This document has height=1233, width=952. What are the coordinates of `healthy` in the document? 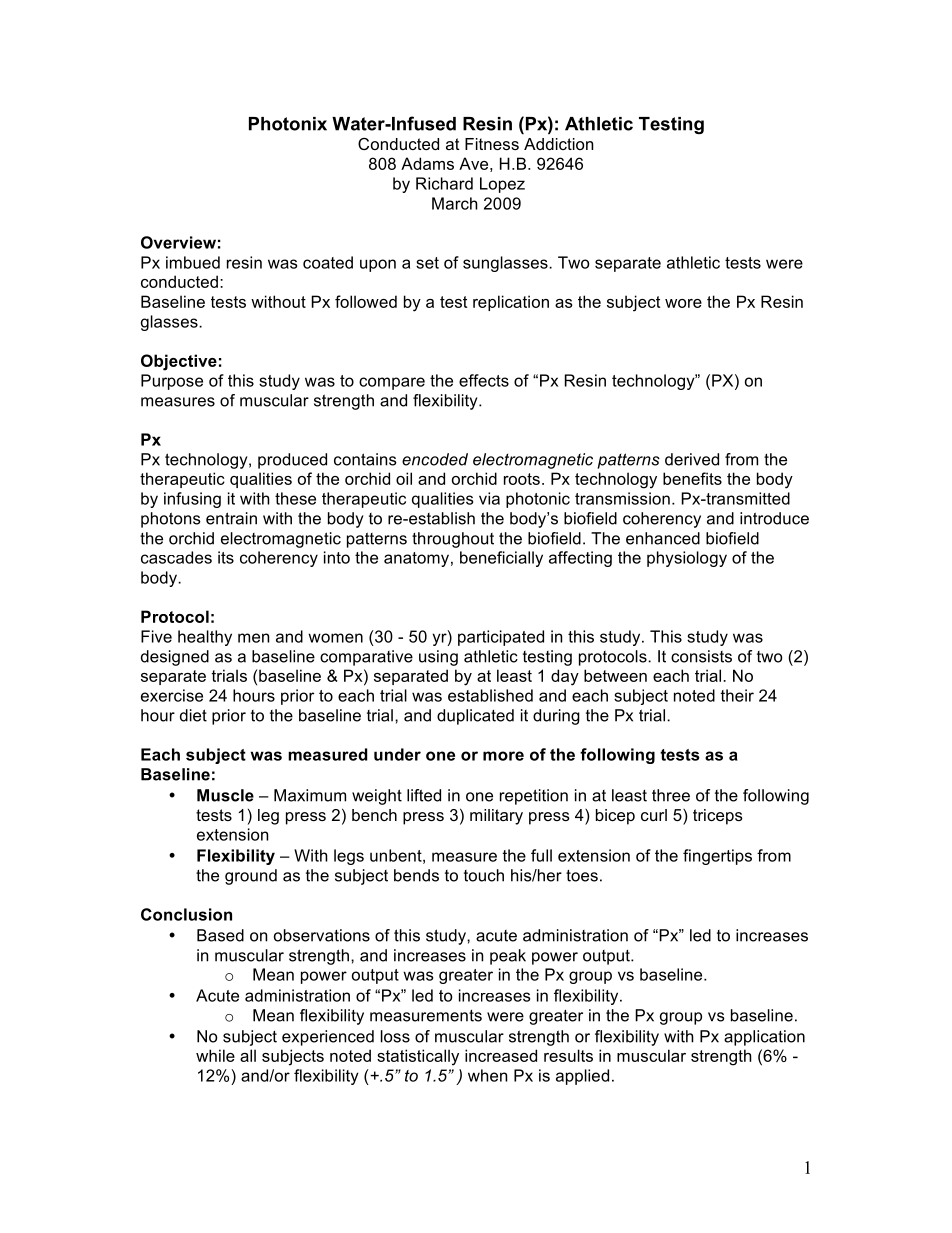 It's located at (205, 638).
